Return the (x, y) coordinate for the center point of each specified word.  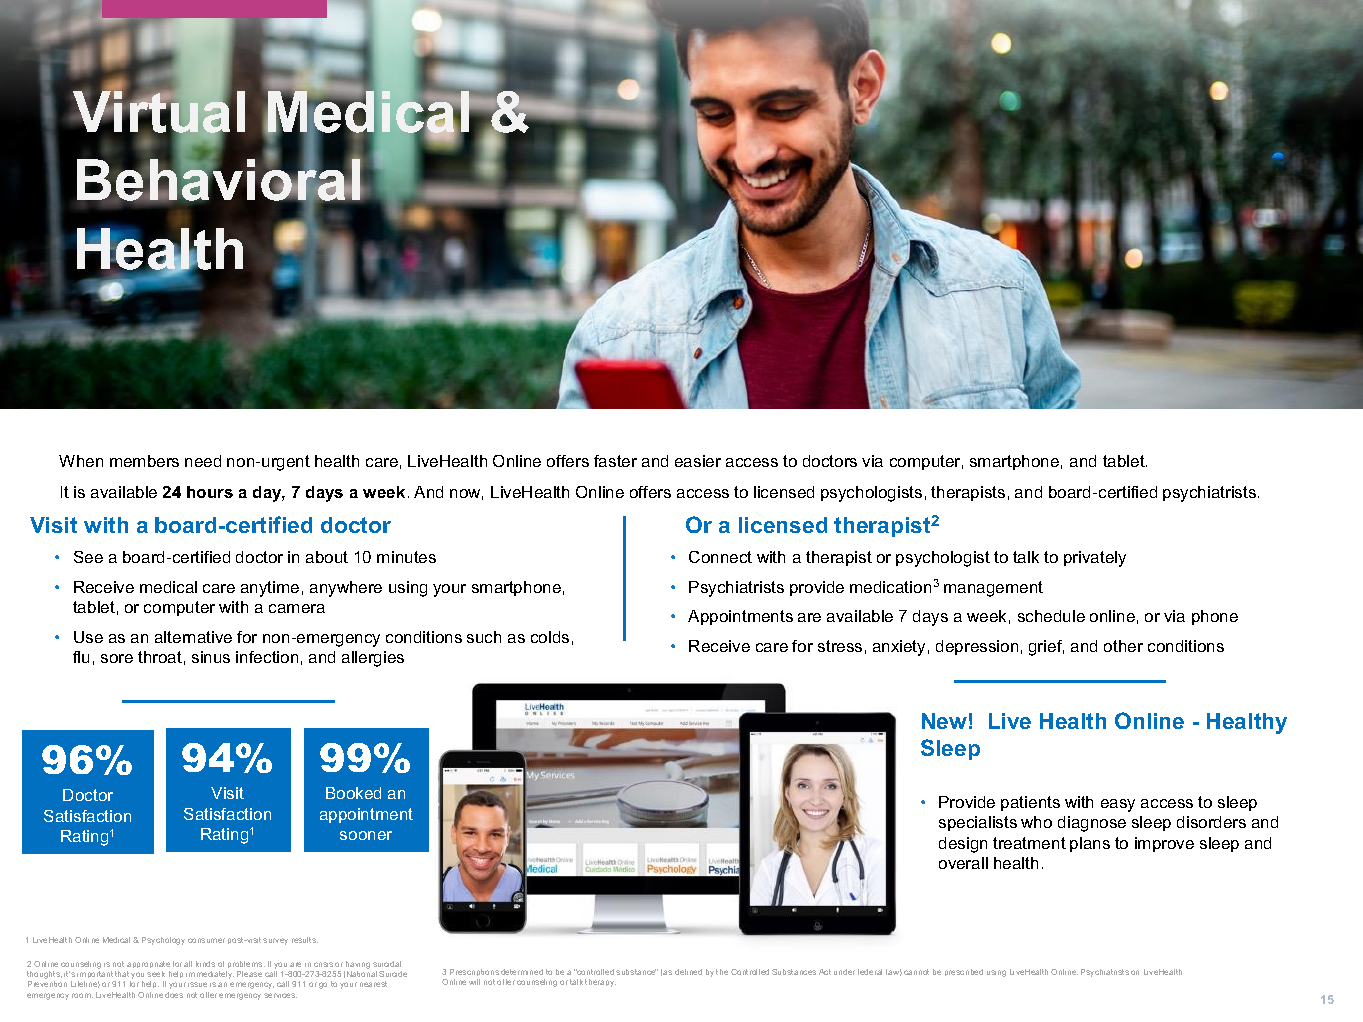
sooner (366, 835)
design (963, 845)
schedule (1051, 616)
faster (615, 461)
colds (550, 637)
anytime (270, 589)
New (944, 721)
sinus (211, 657)
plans (1090, 844)
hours (210, 492)
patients (1030, 803)
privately (1095, 559)
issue (197, 984)
